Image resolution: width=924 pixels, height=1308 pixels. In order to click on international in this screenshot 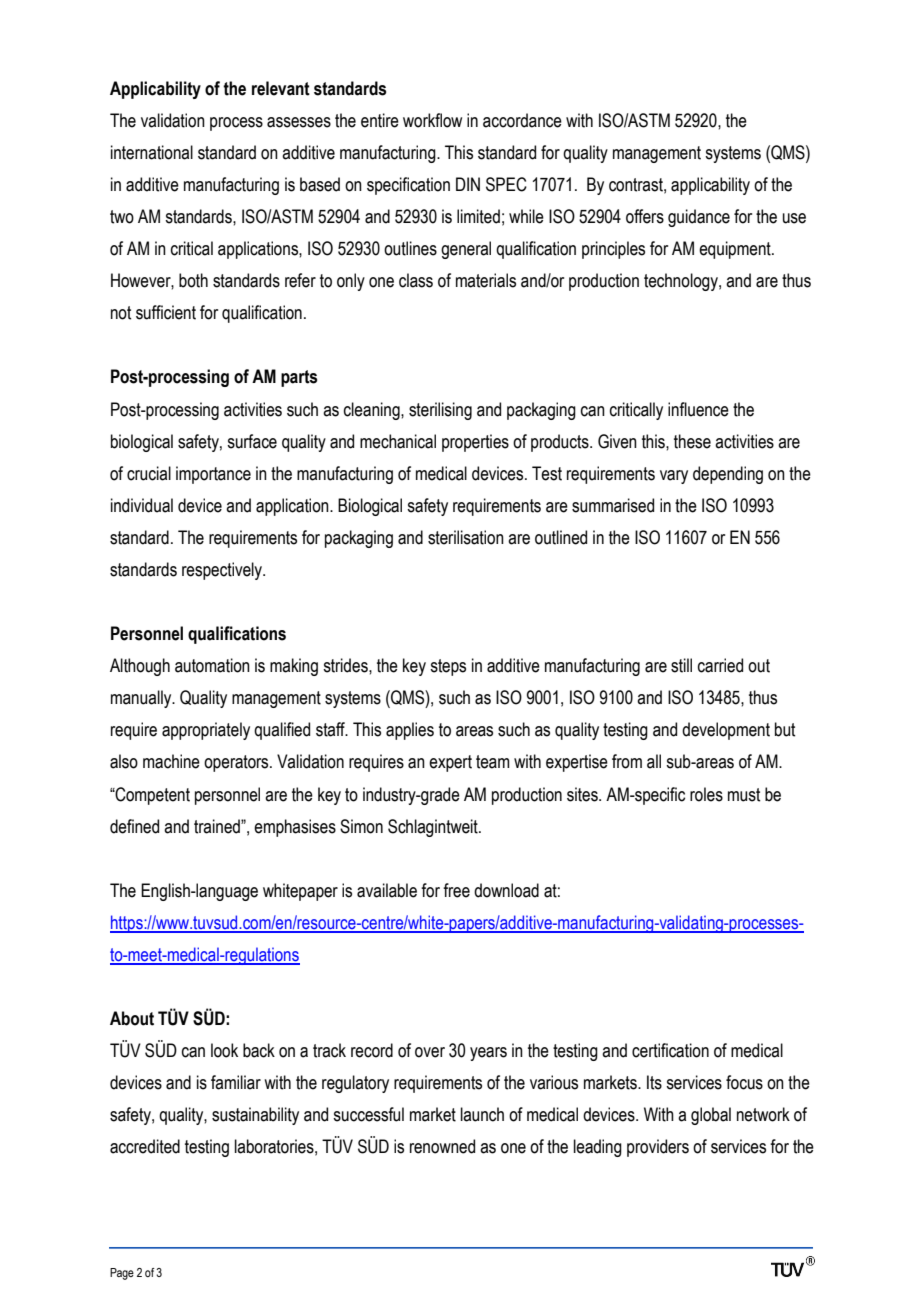, I will do `click(152, 152)`.
